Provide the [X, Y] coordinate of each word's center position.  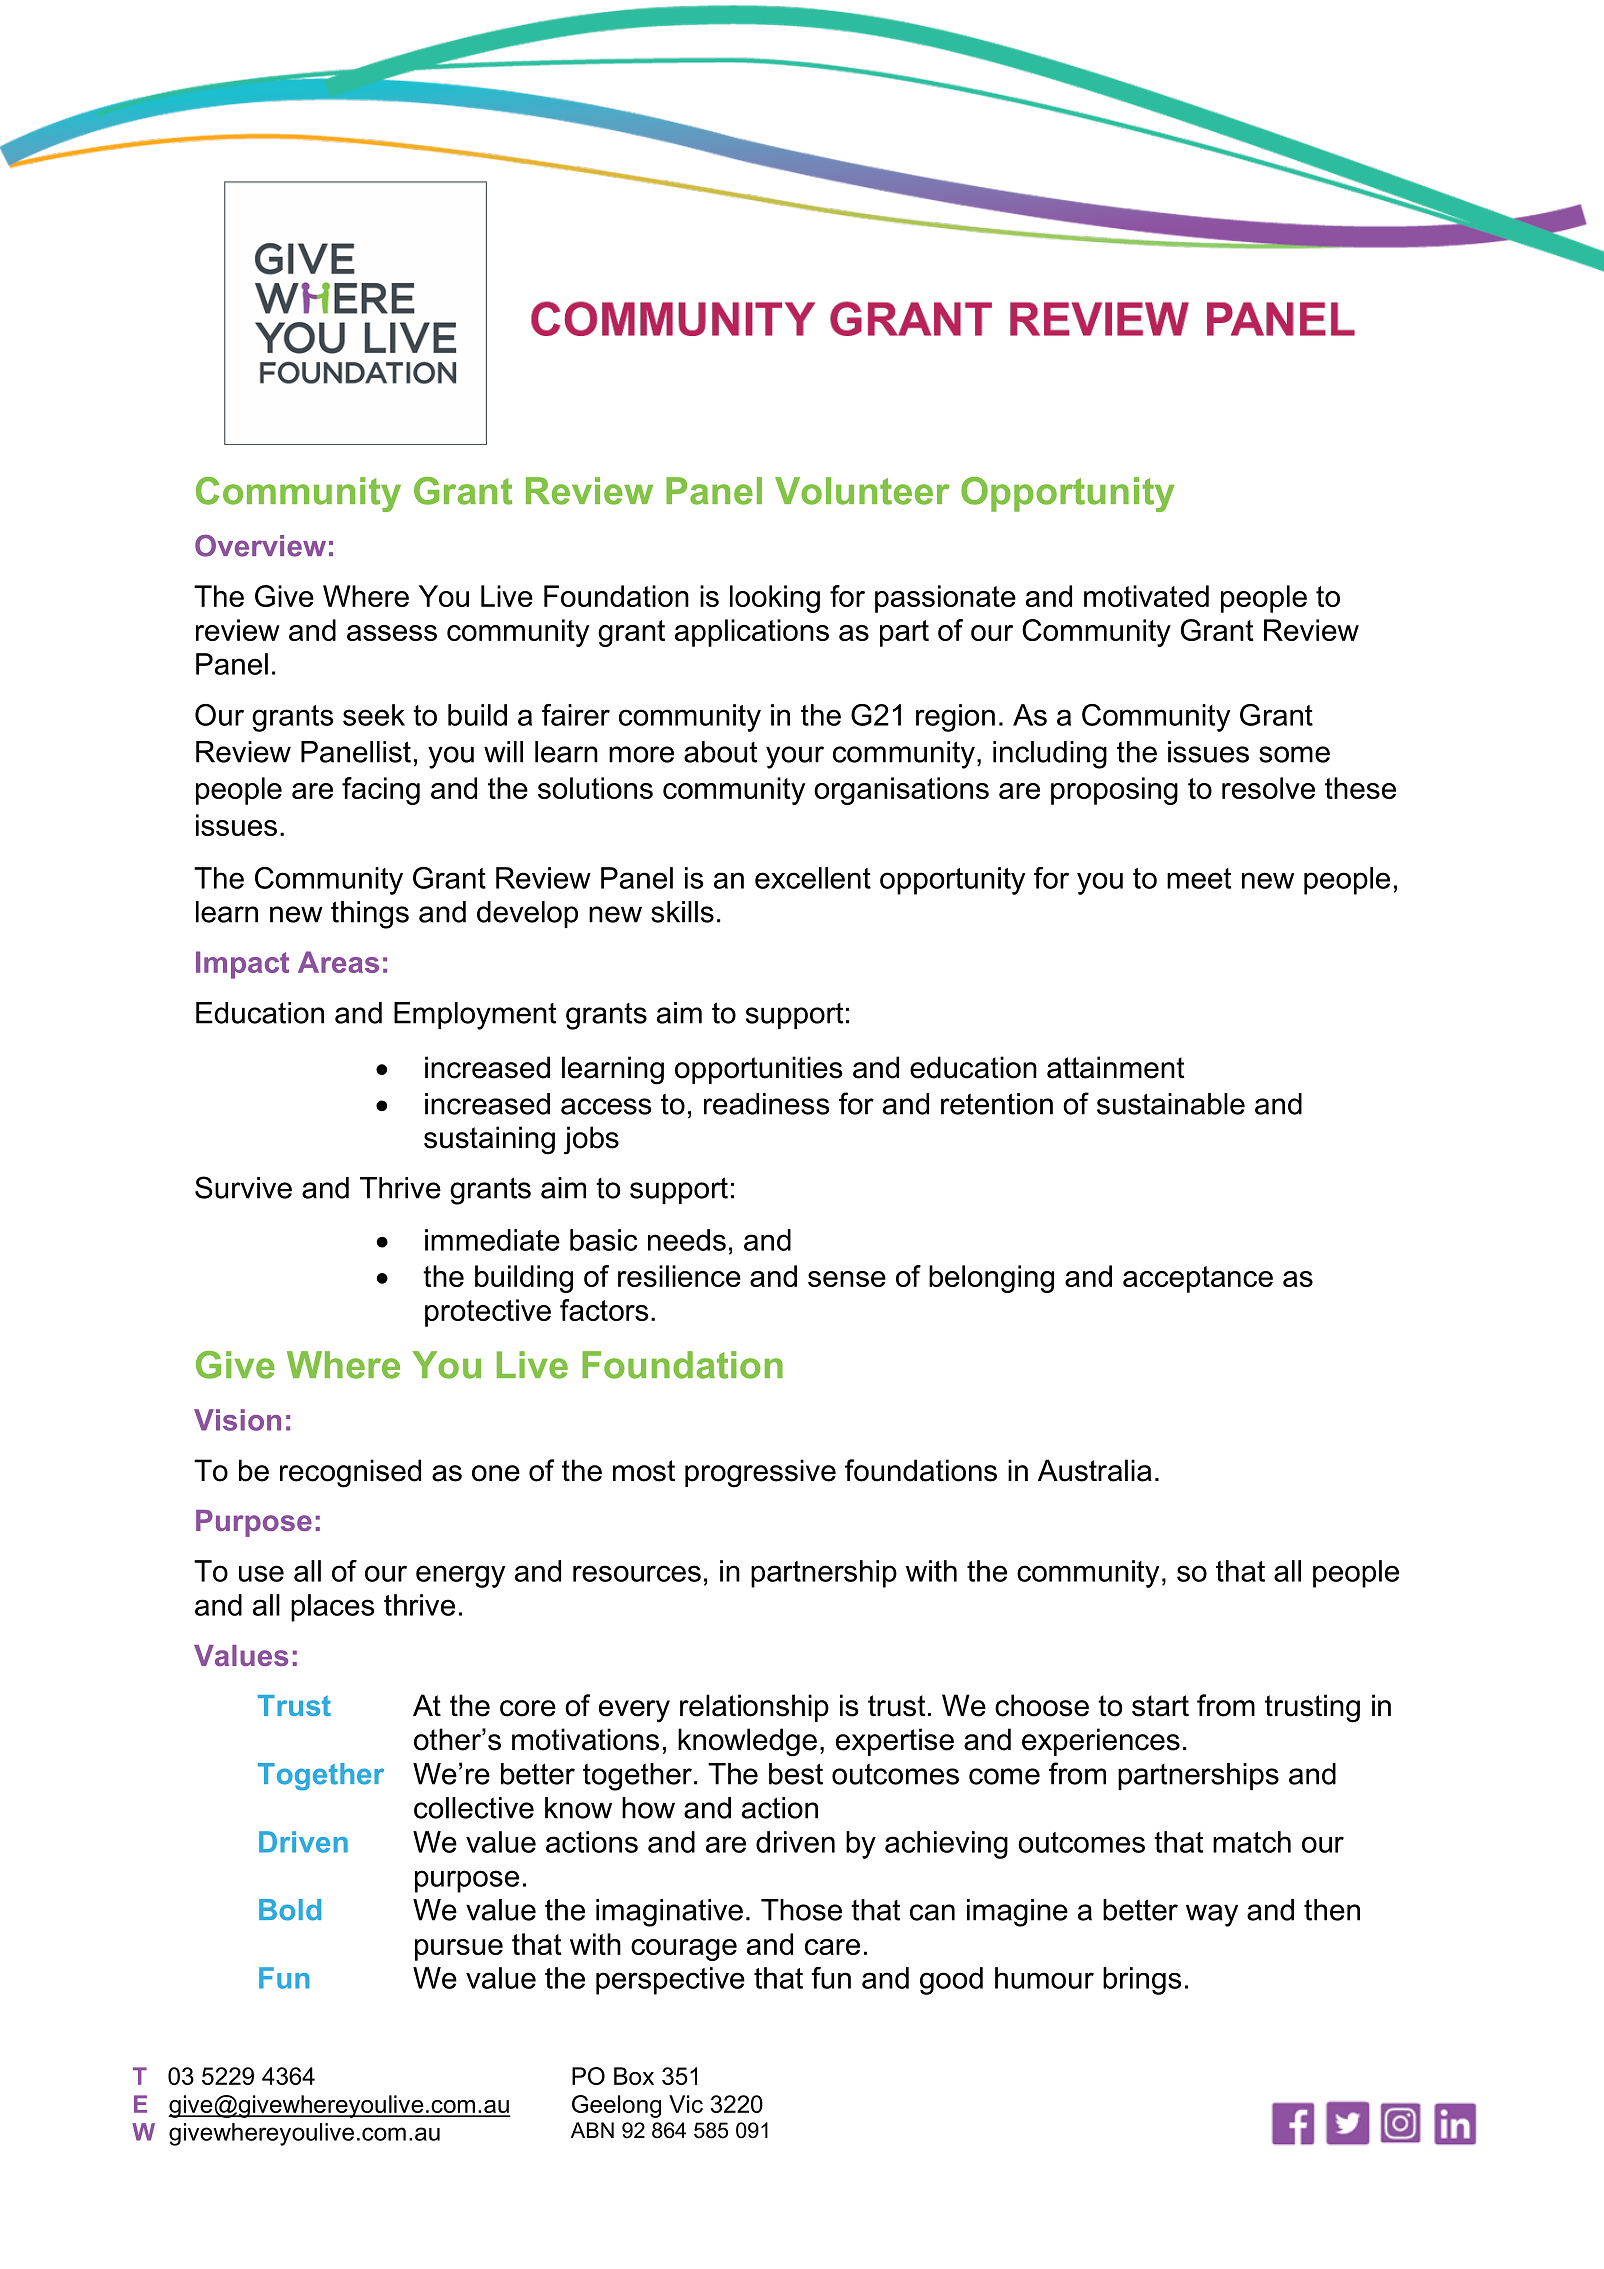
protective [488, 1313]
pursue [459, 1950]
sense [847, 1279]
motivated [1146, 596]
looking [775, 599]
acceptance [1198, 1279]
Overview [260, 545]
